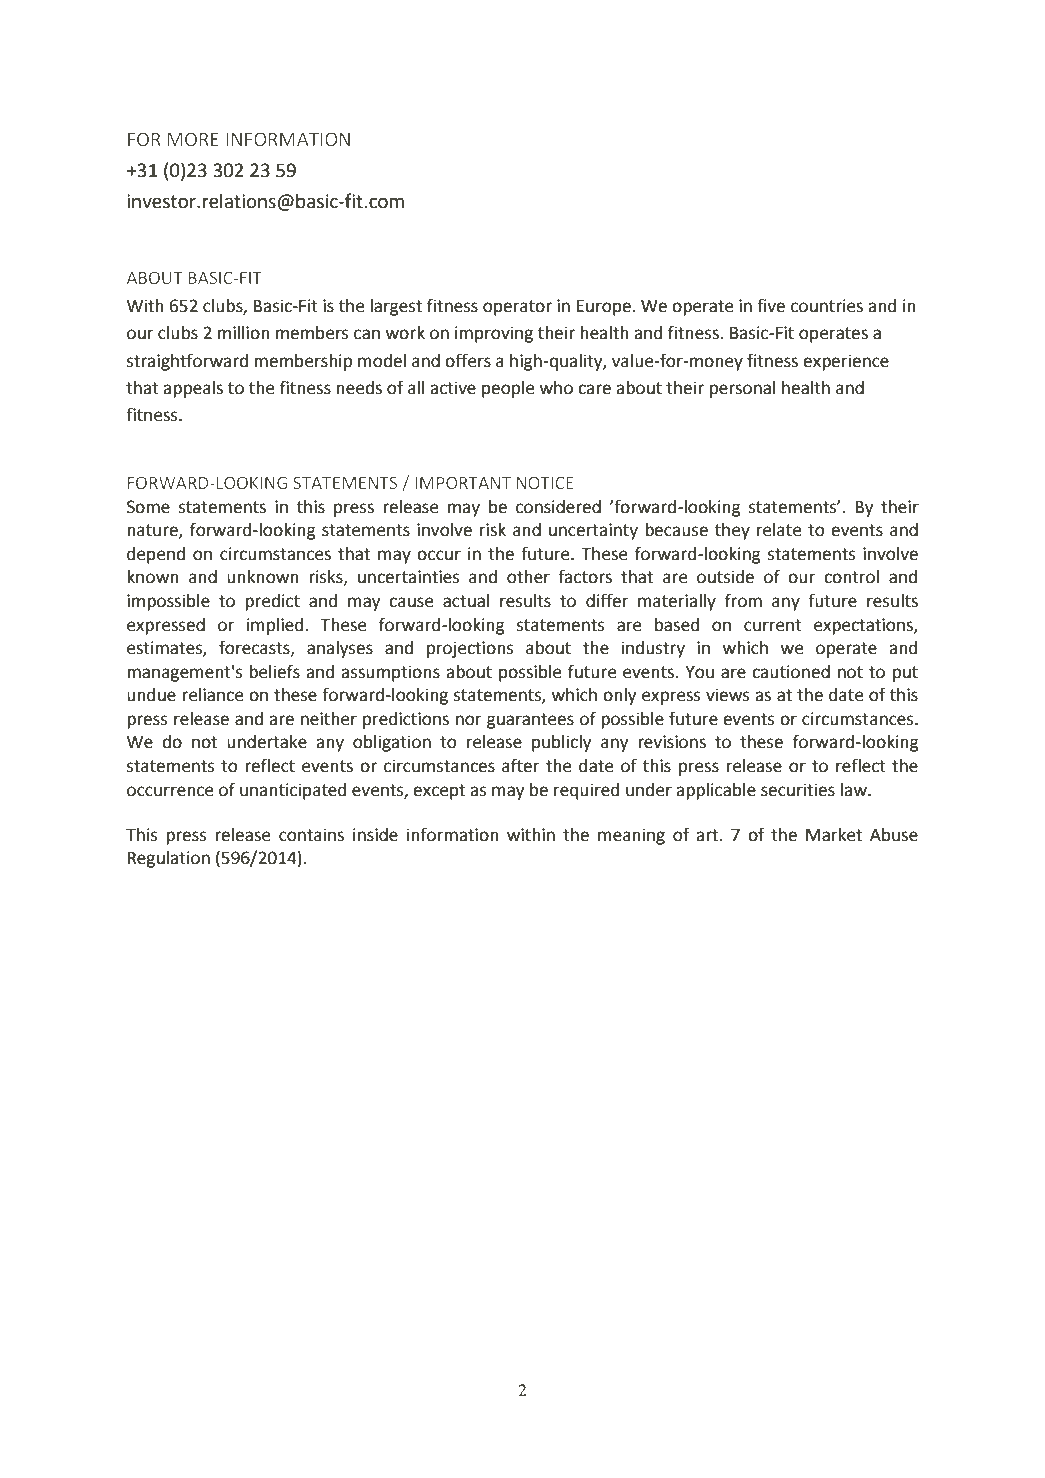  I want to click on operator, so click(517, 308).
